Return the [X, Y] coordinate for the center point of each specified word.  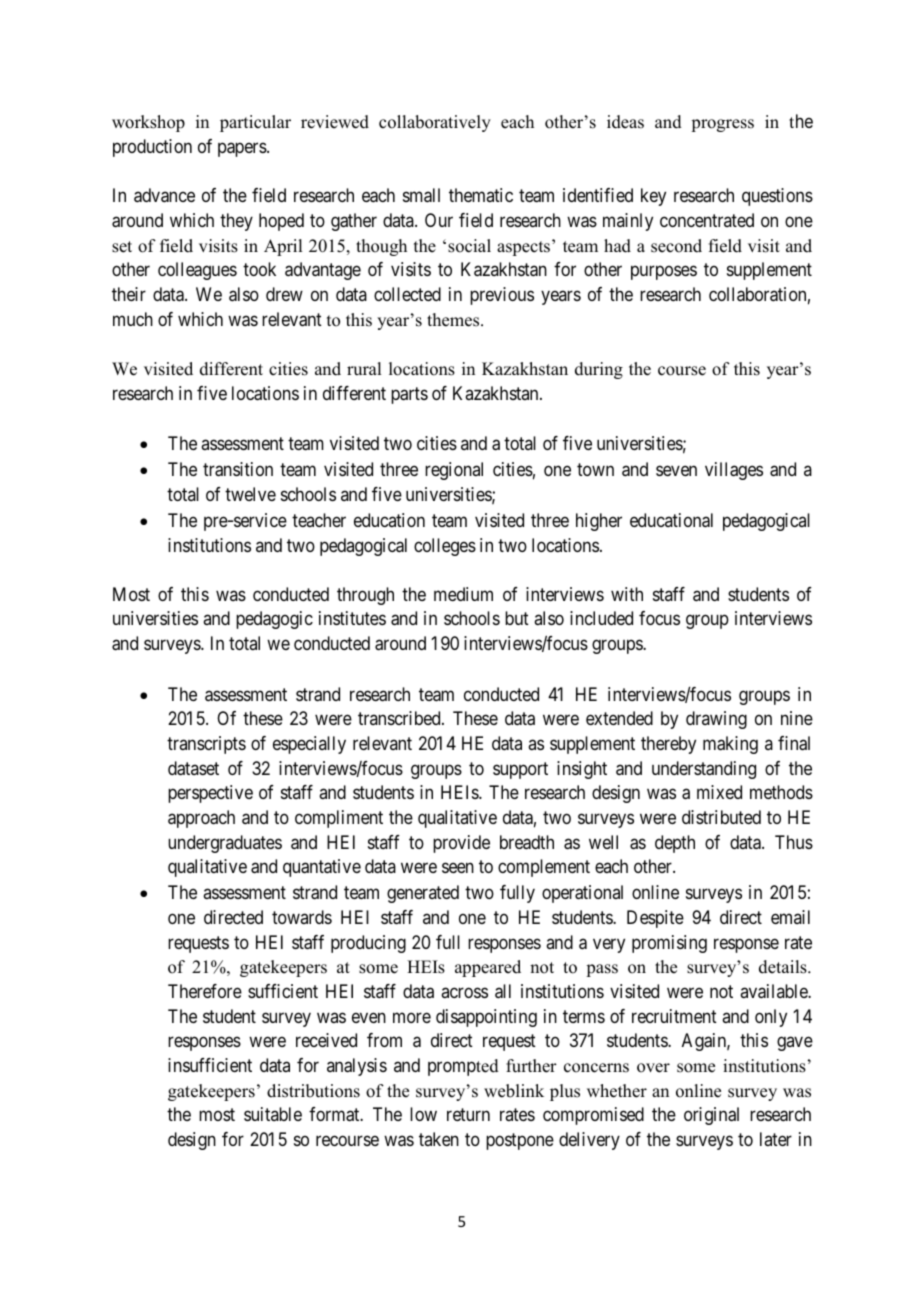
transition [238, 469]
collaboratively [435, 123]
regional [454, 471]
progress [722, 125]
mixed [719, 792]
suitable [273, 1114]
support [520, 770]
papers [243, 149]
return [468, 1114]
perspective [210, 794]
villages [734, 471]
